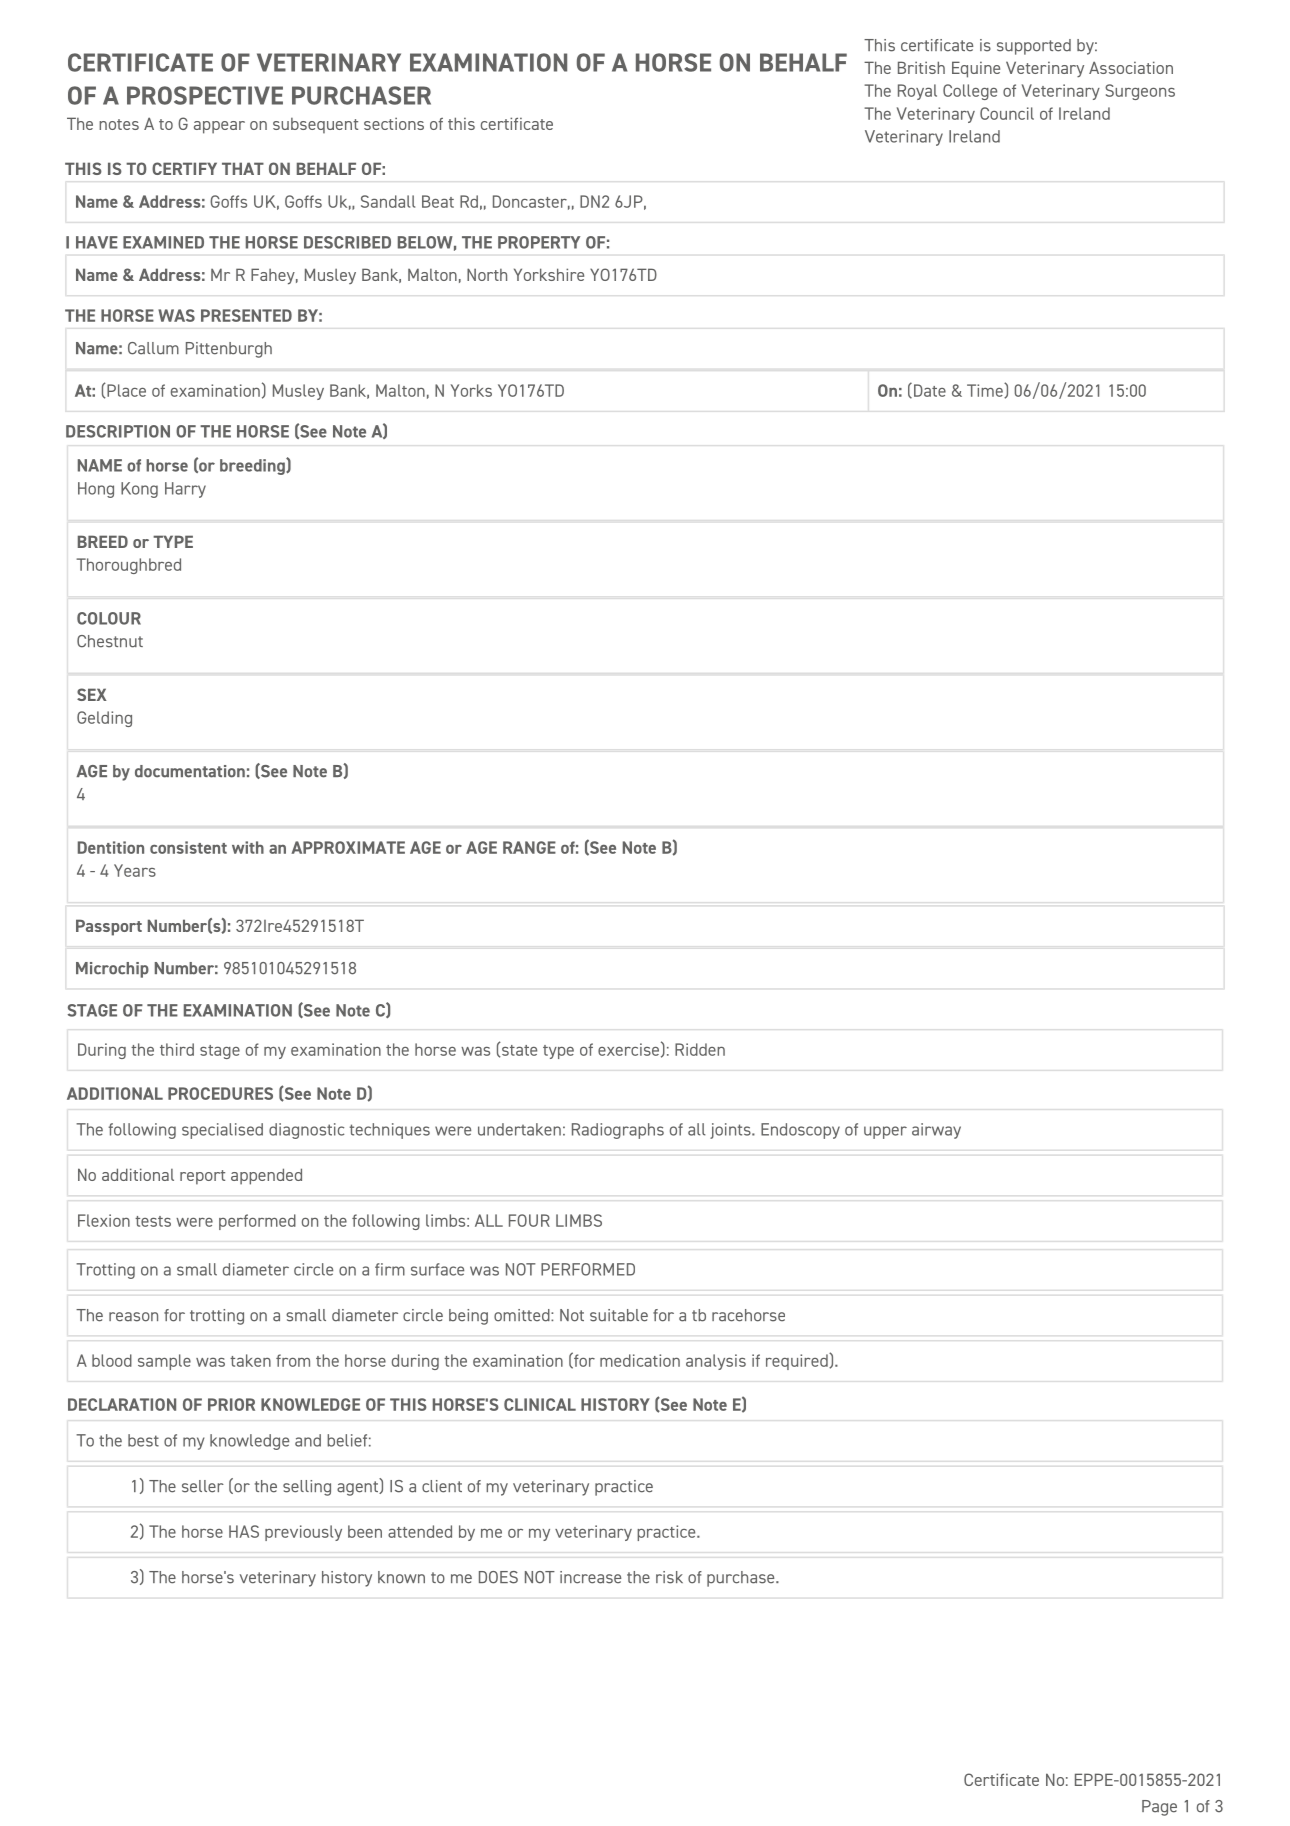  I want to click on with, so click(248, 847).
